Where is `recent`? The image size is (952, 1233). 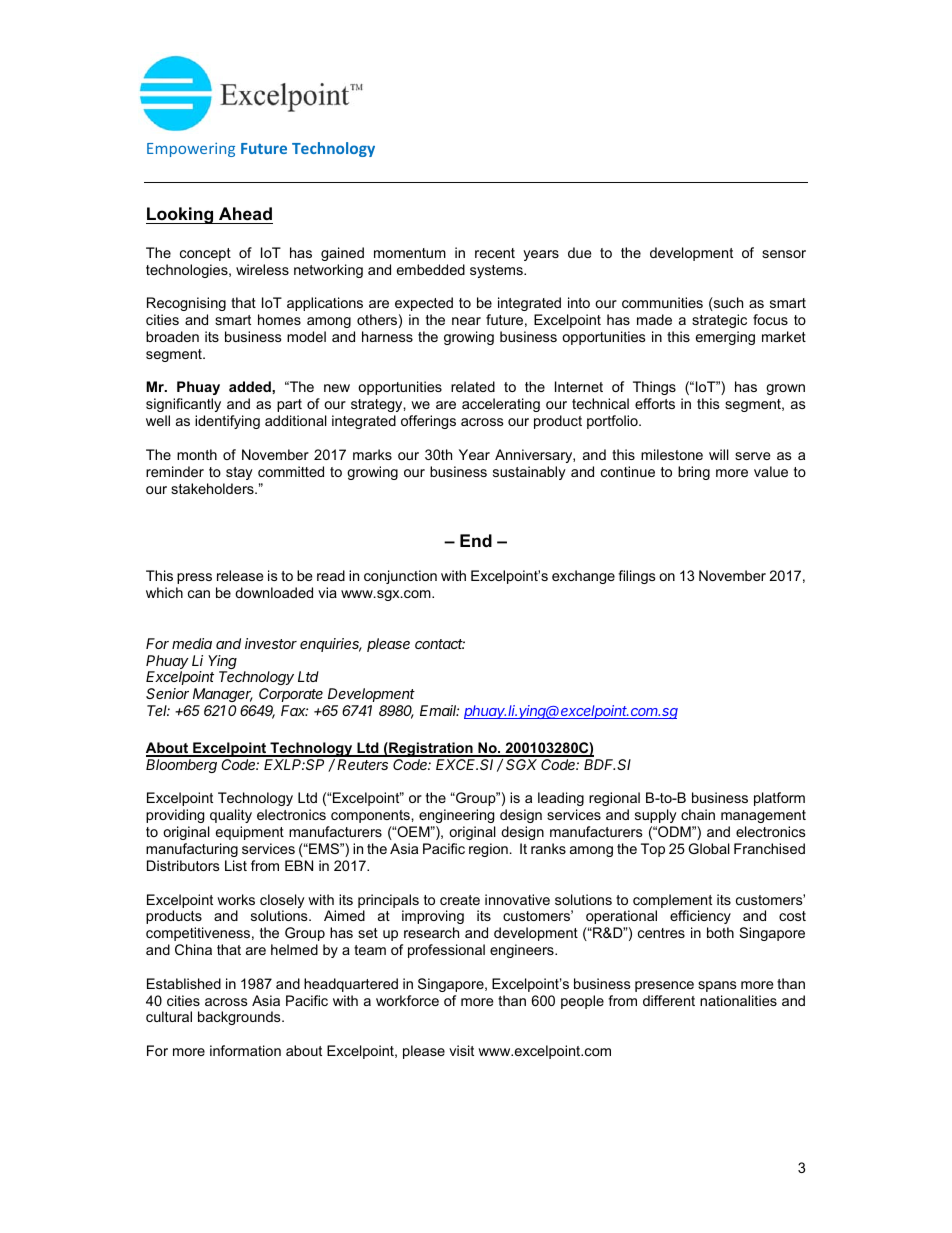 recent is located at coordinates (495, 253).
